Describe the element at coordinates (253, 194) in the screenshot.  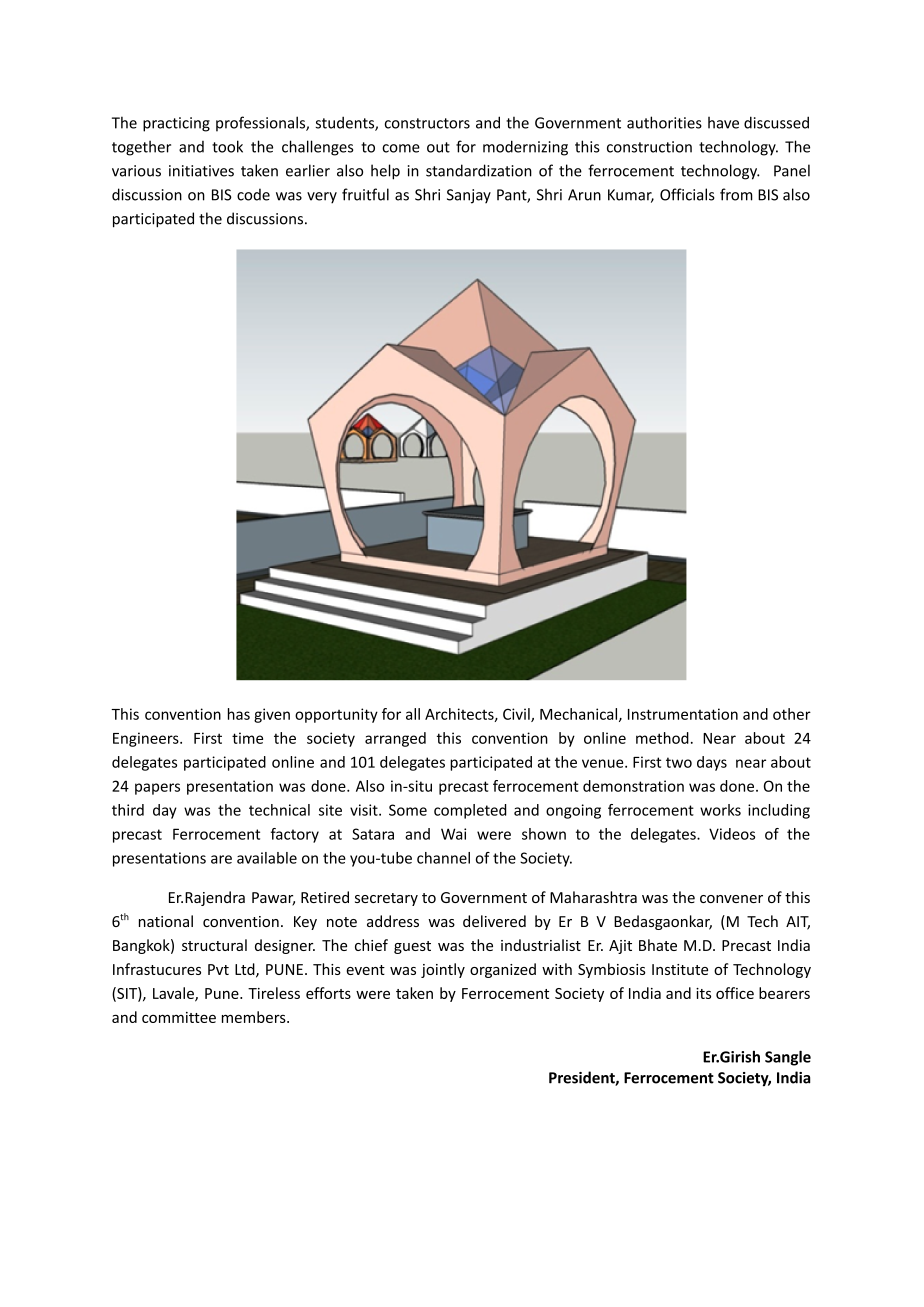
I see `code` at that location.
